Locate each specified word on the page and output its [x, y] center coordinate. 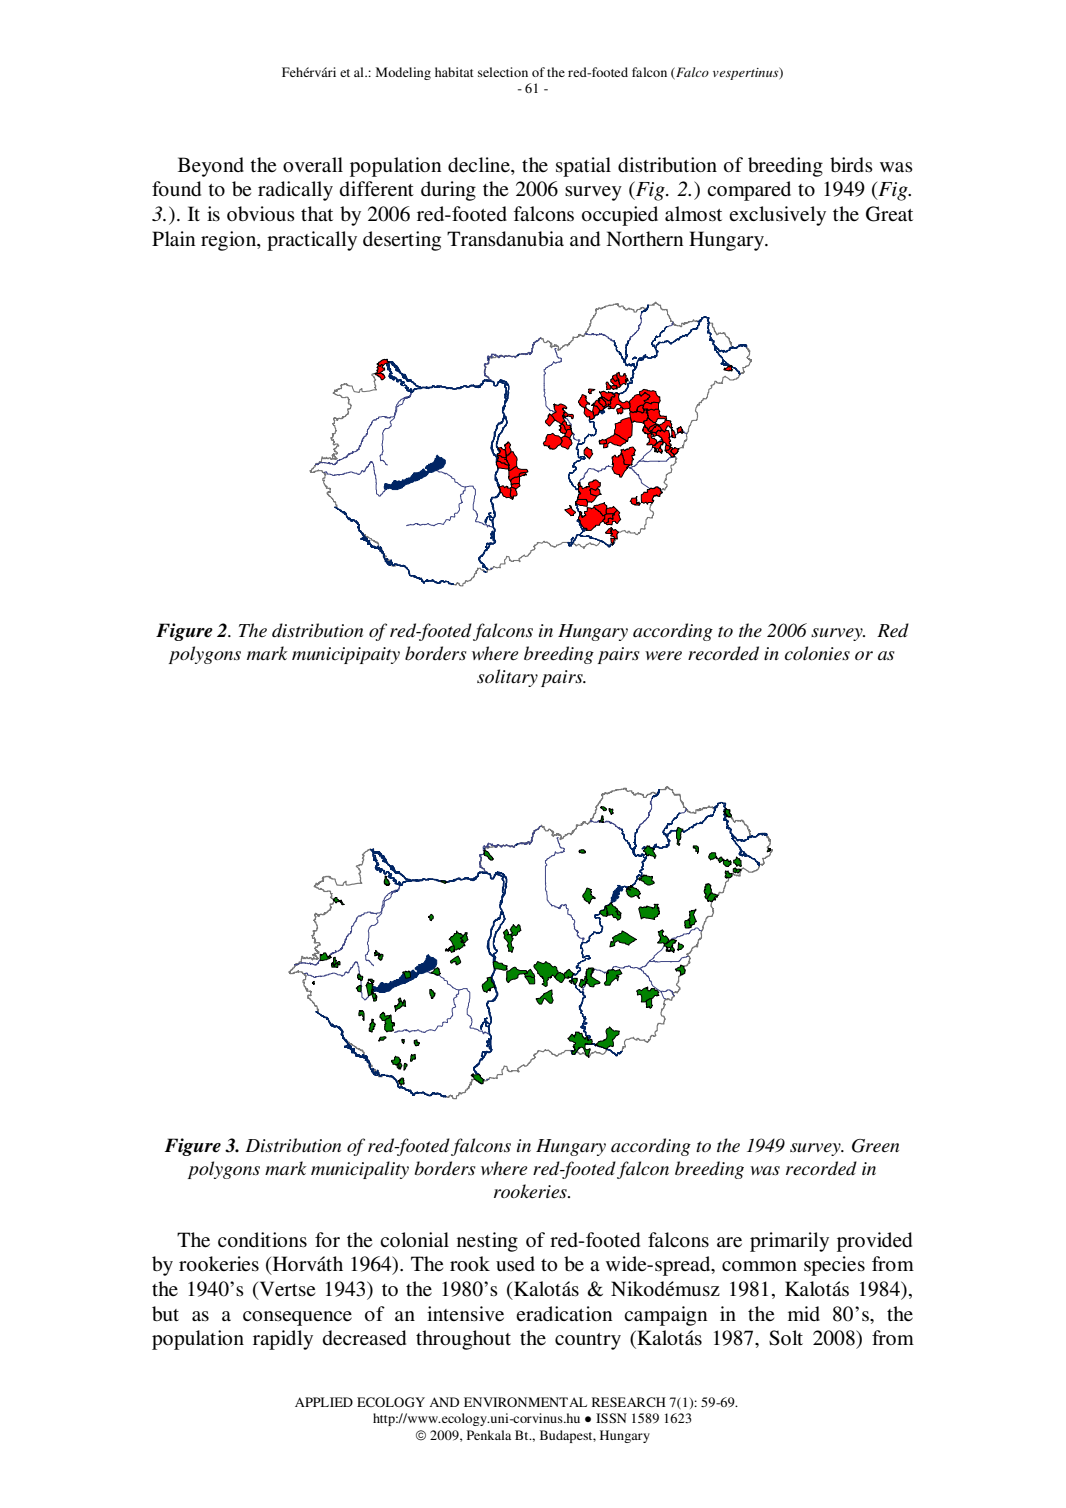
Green [875, 1146]
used [515, 1263]
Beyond [211, 167]
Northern [644, 239]
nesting [487, 1242]
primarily [789, 1242]
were [663, 655]
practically [312, 241]
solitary [507, 678]
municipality [360, 1170]
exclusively [777, 216]
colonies [817, 653]
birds [851, 164]
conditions [262, 1240]
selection [503, 72]
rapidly [283, 1340]
